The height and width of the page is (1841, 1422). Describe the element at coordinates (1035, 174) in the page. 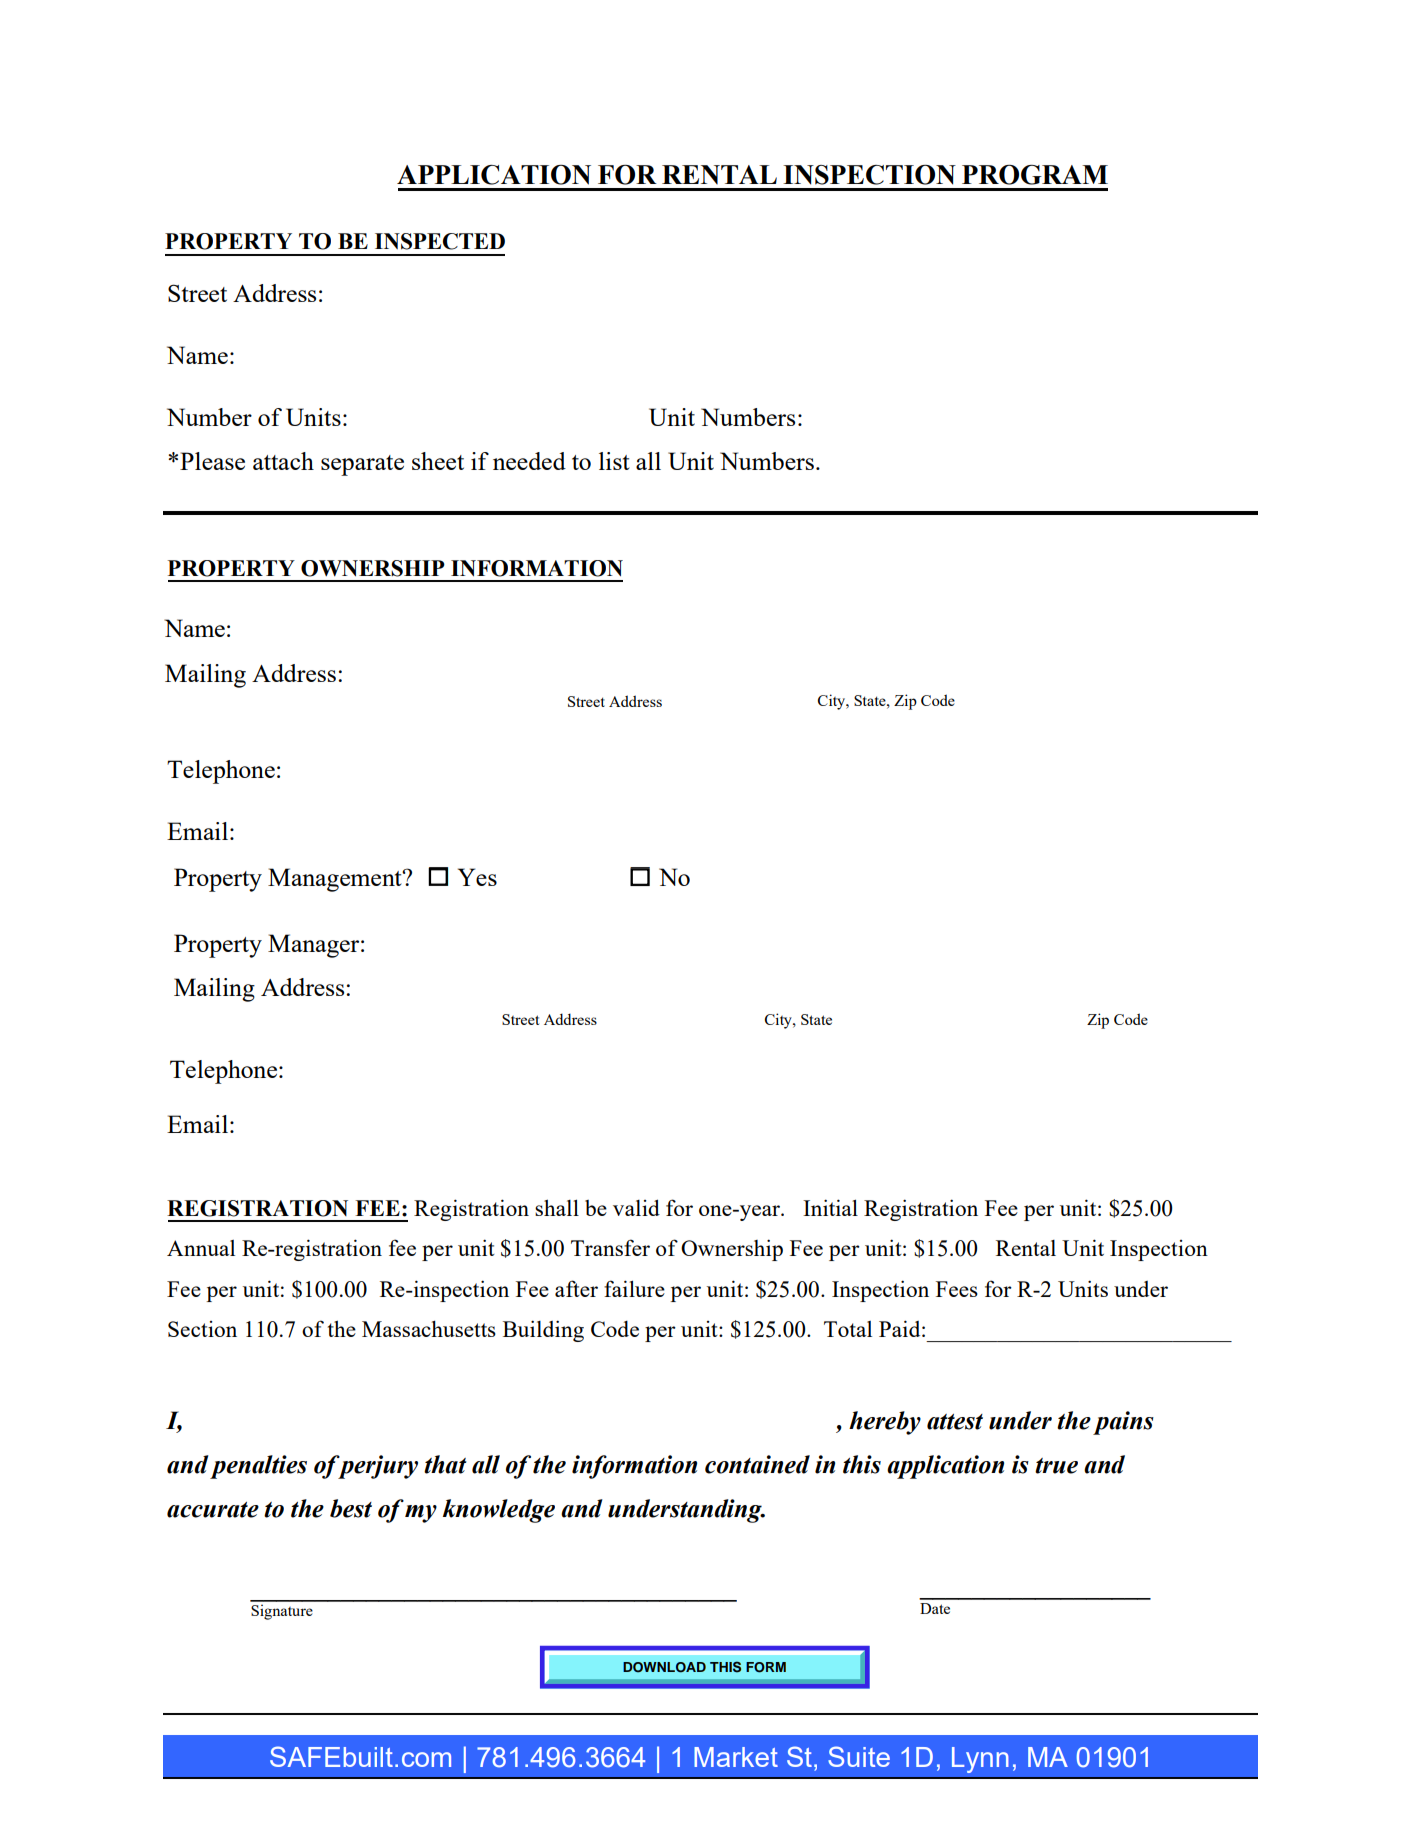

I see `PROGRAM` at that location.
